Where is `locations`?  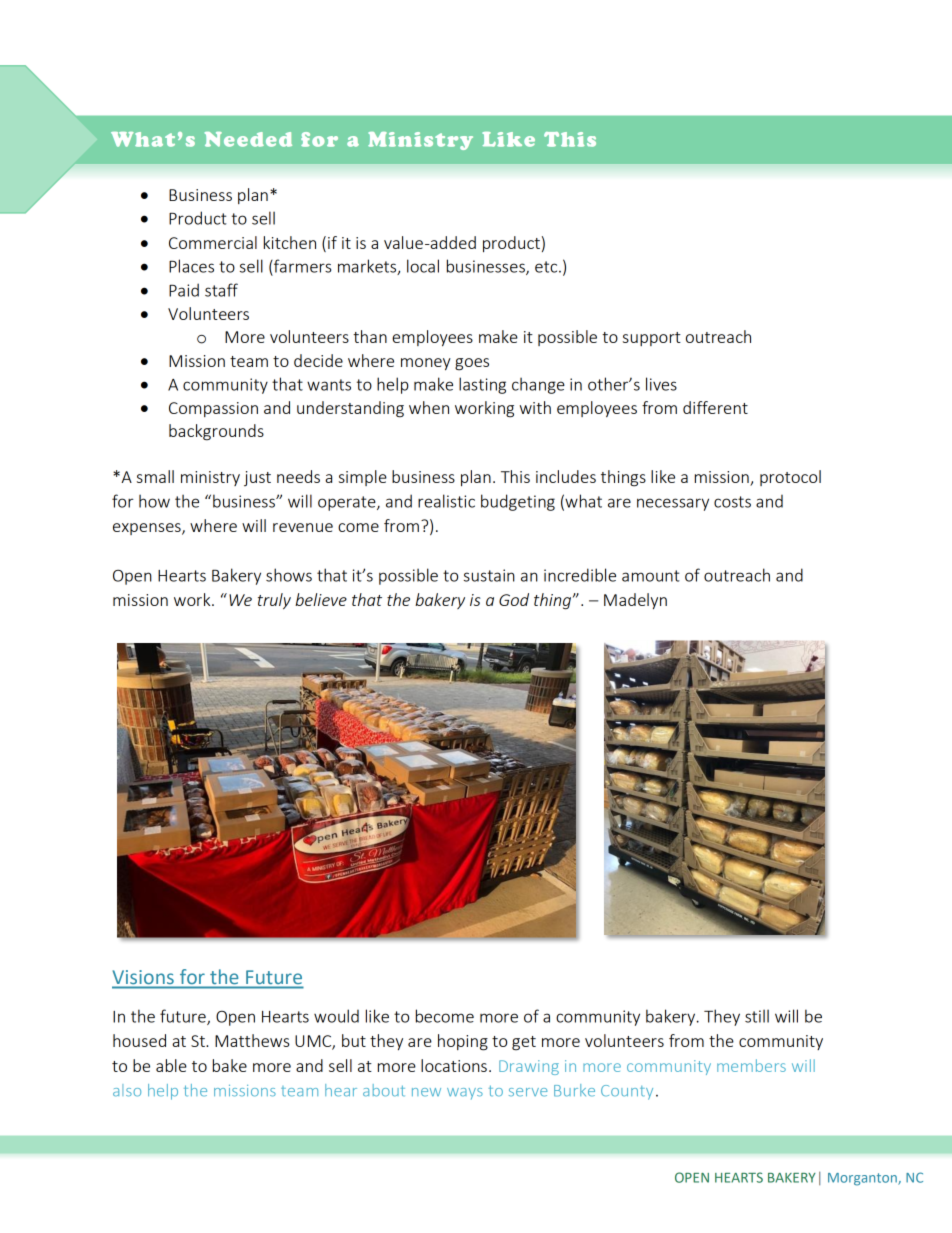
locations is located at coordinates (454, 1065).
